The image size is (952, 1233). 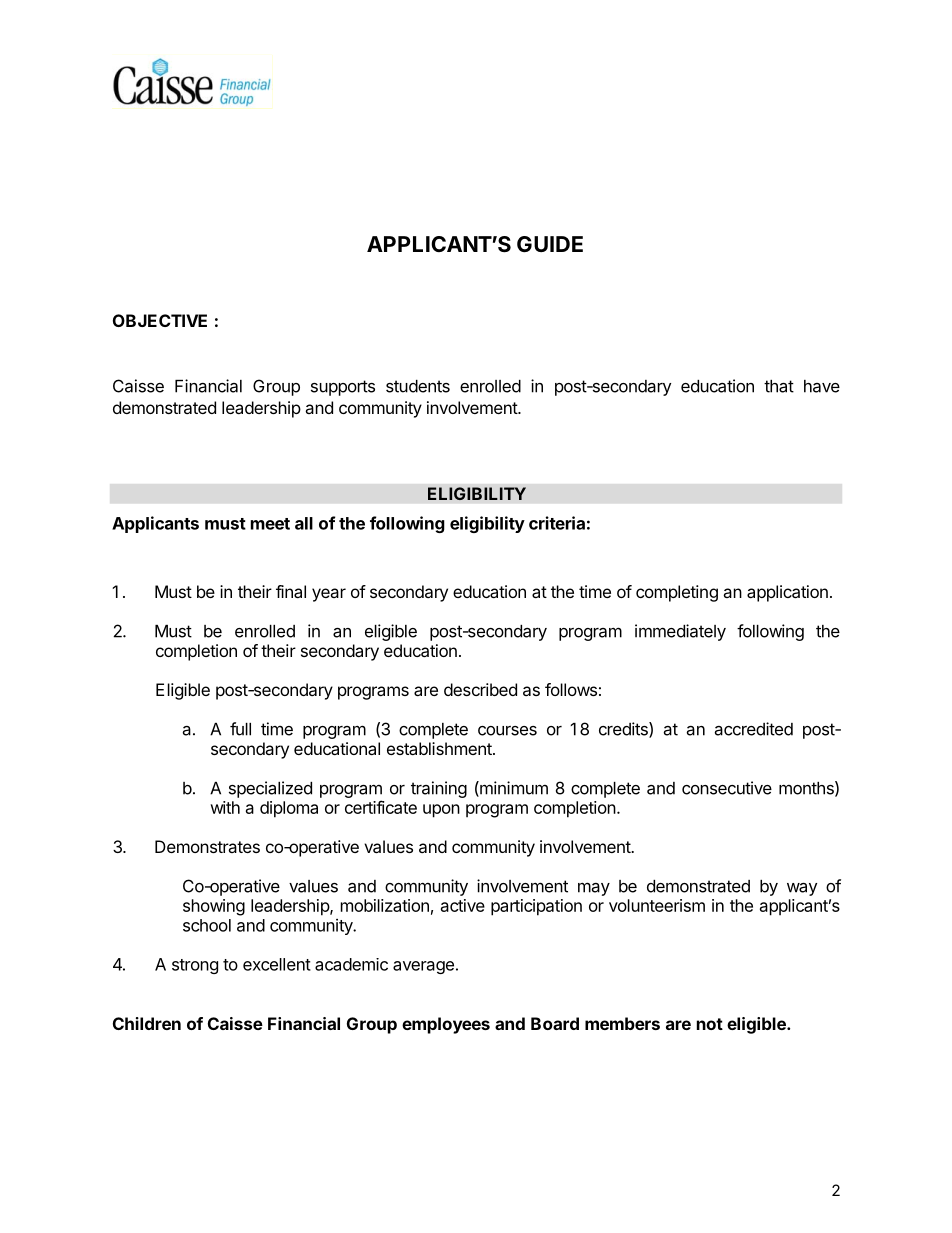 What do you see at coordinates (550, 244) in the screenshot?
I see `GUIDE` at bounding box center [550, 244].
